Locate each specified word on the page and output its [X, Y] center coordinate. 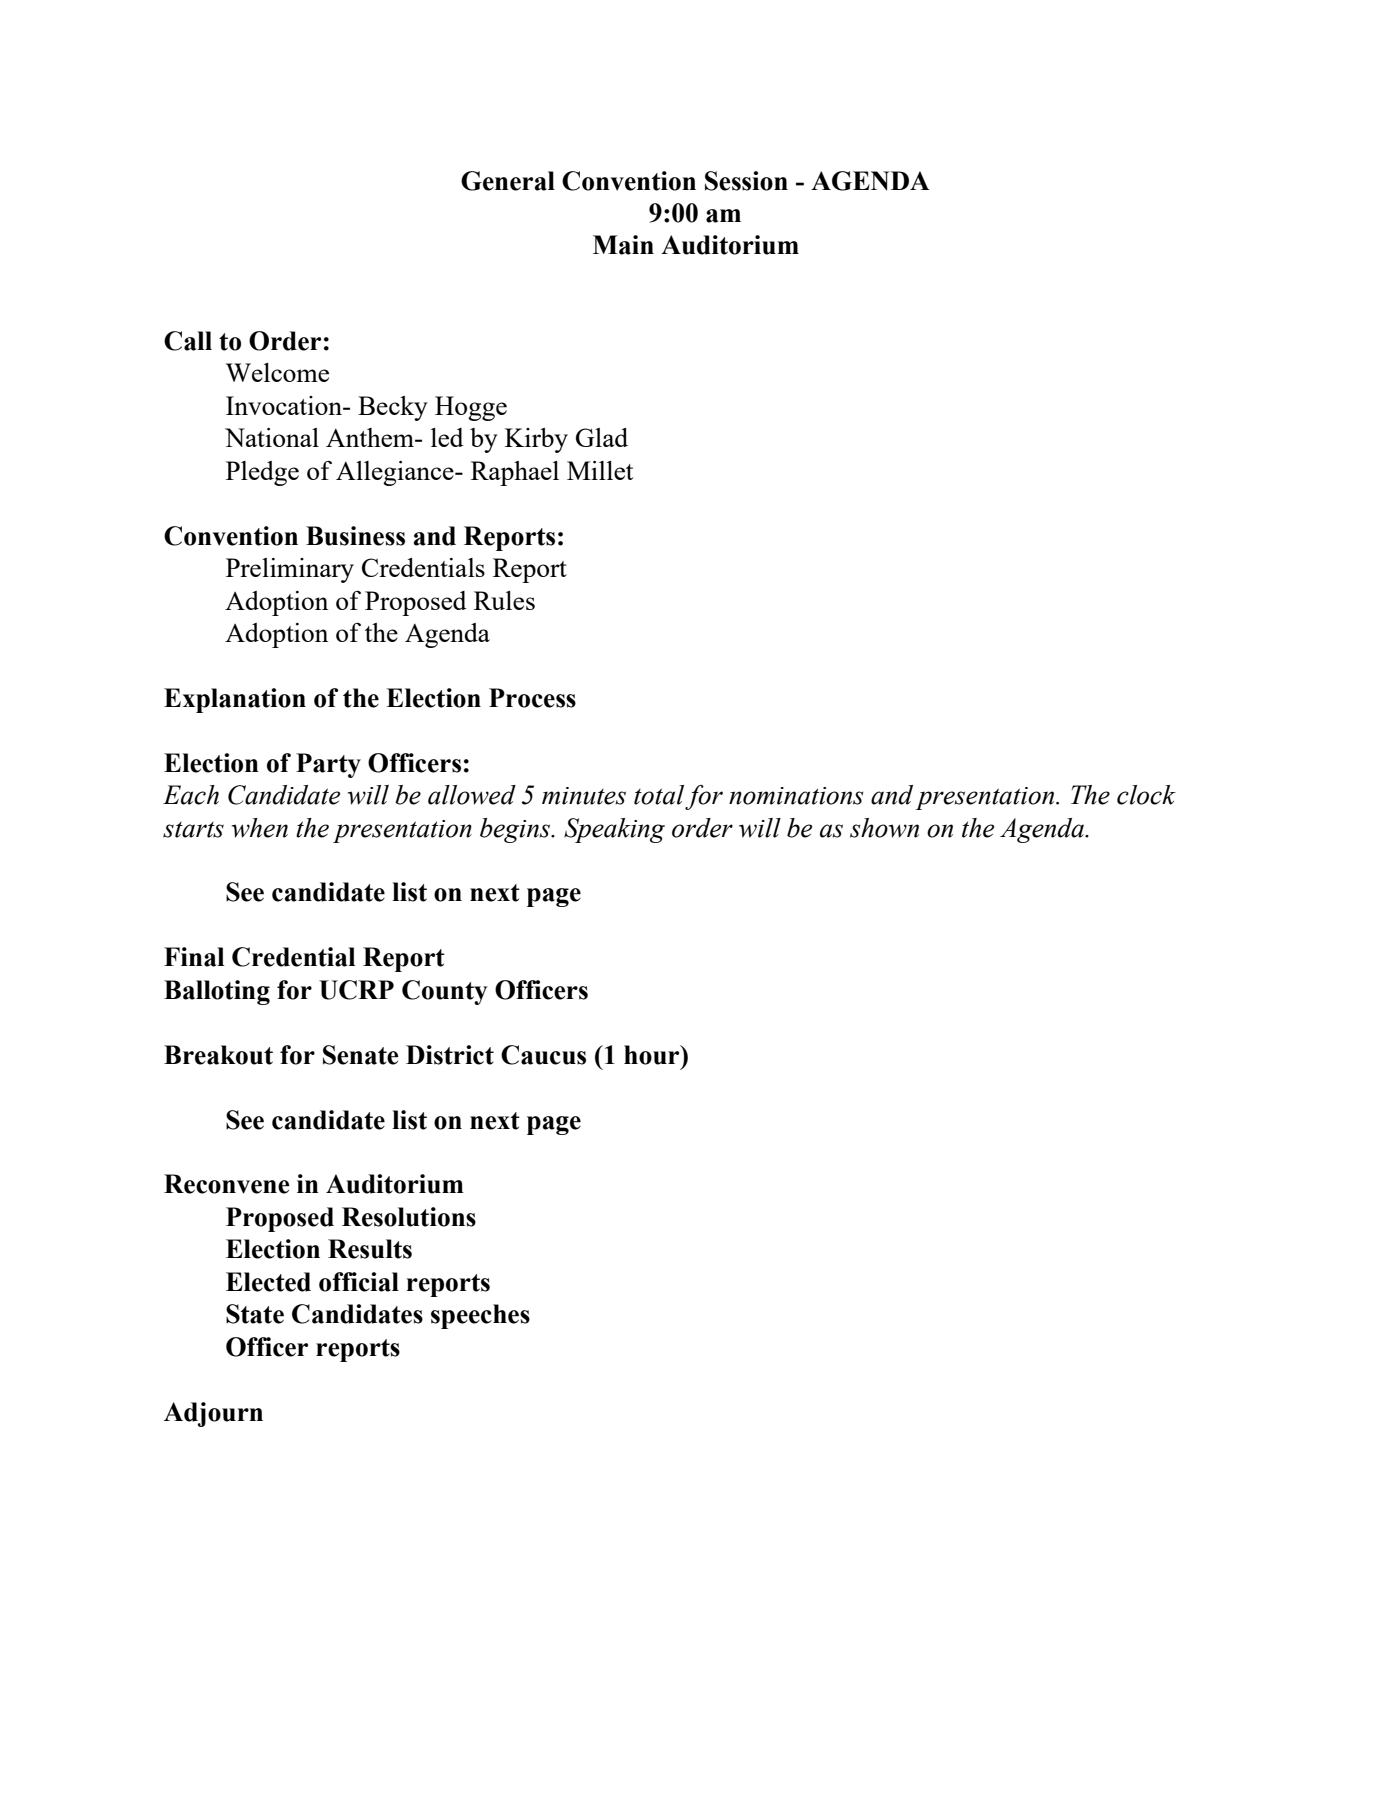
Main [623, 245]
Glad [602, 437]
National [272, 437]
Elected [268, 1282]
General [508, 181]
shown [884, 828]
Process [532, 698]
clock [1146, 795]
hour [653, 1055]
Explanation [235, 700]
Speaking [614, 830]
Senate [361, 1055]
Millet [600, 470]
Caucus [543, 1055]
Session [746, 181]
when [260, 828]
